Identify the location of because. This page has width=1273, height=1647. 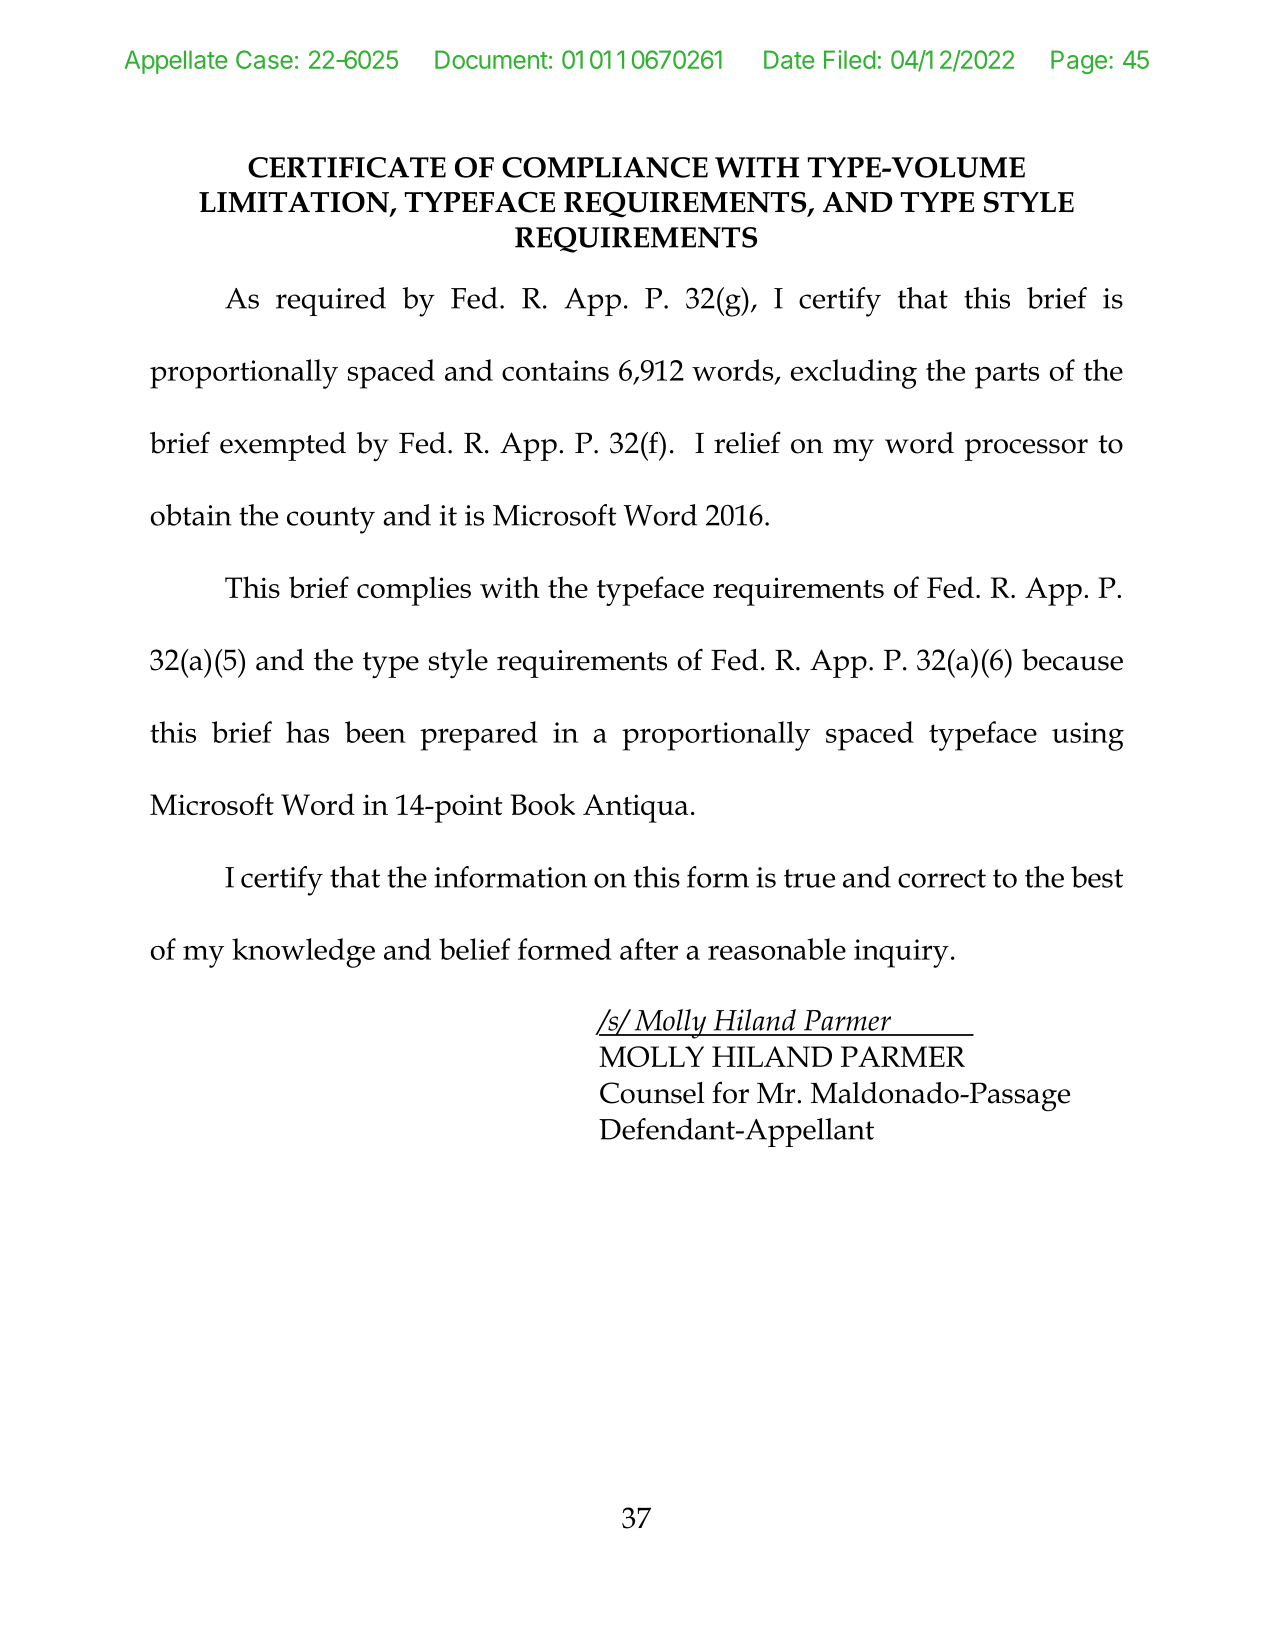
(1072, 660).
